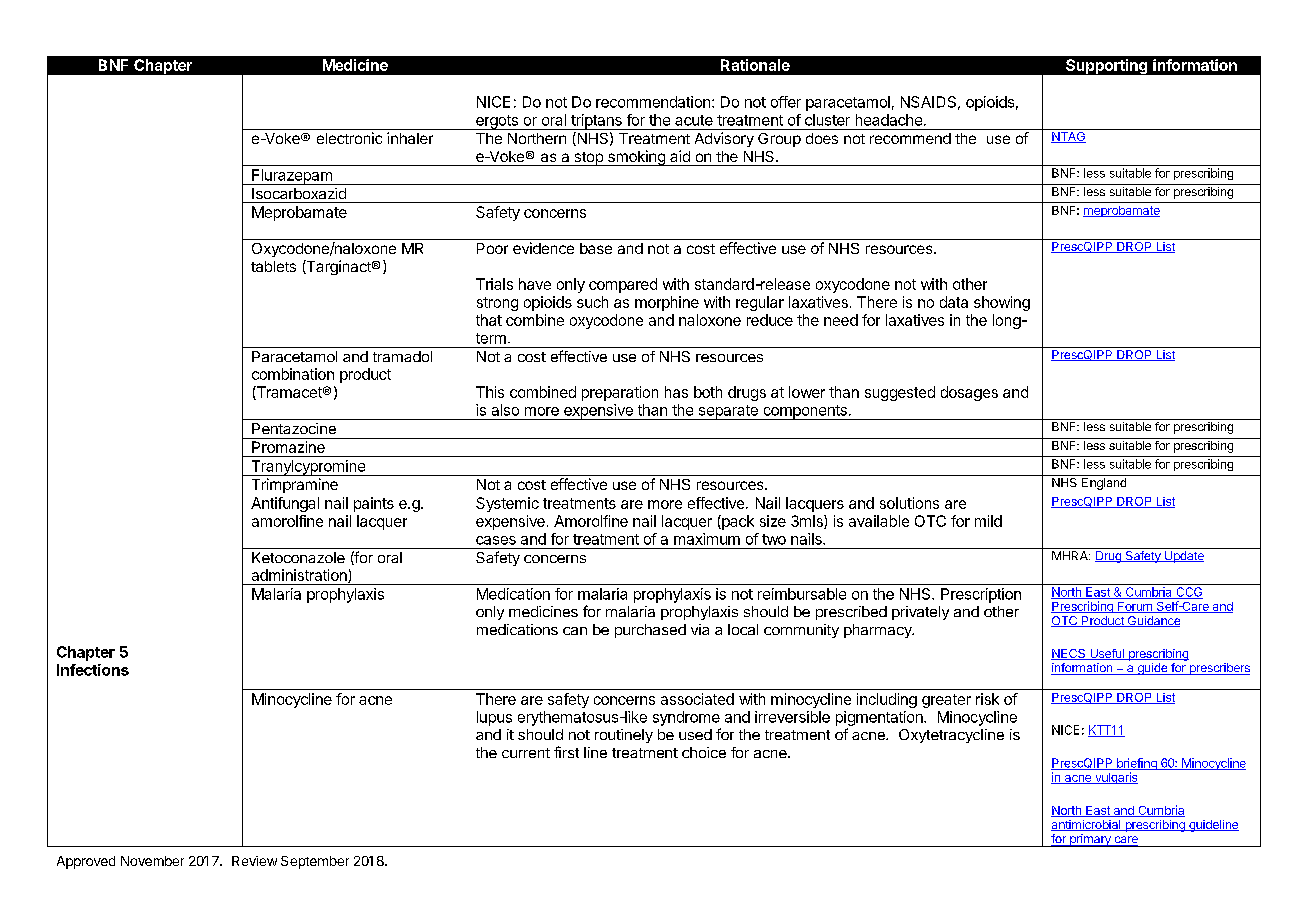 This screenshot has width=1308, height=924. Describe the element at coordinates (704, 752) in the screenshot. I see `choice` at that location.
